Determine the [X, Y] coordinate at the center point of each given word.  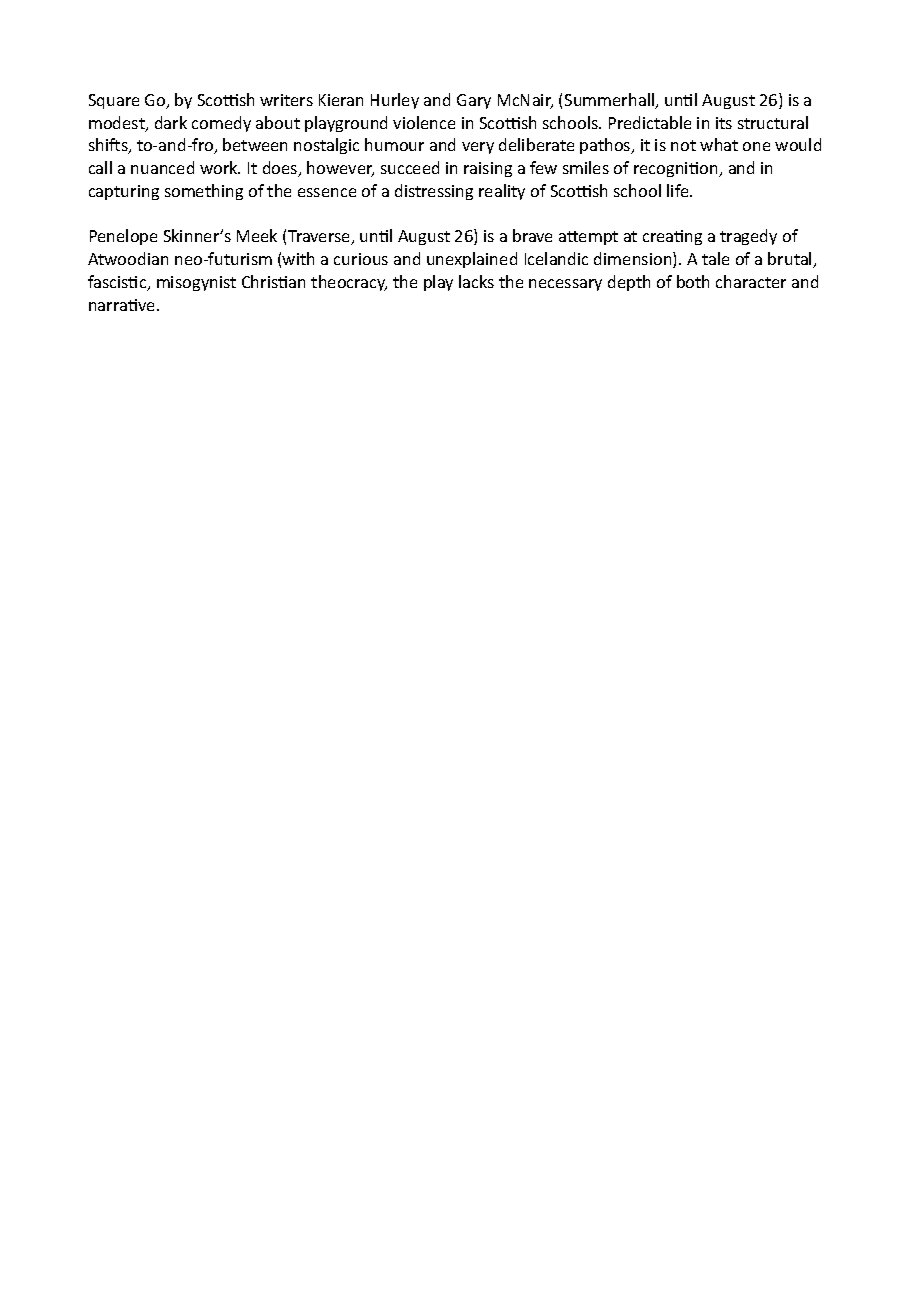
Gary [474, 101]
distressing [434, 192]
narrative [123, 305]
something [204, 192]
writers [286, 100]
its [724, 123]
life [679, 190]
